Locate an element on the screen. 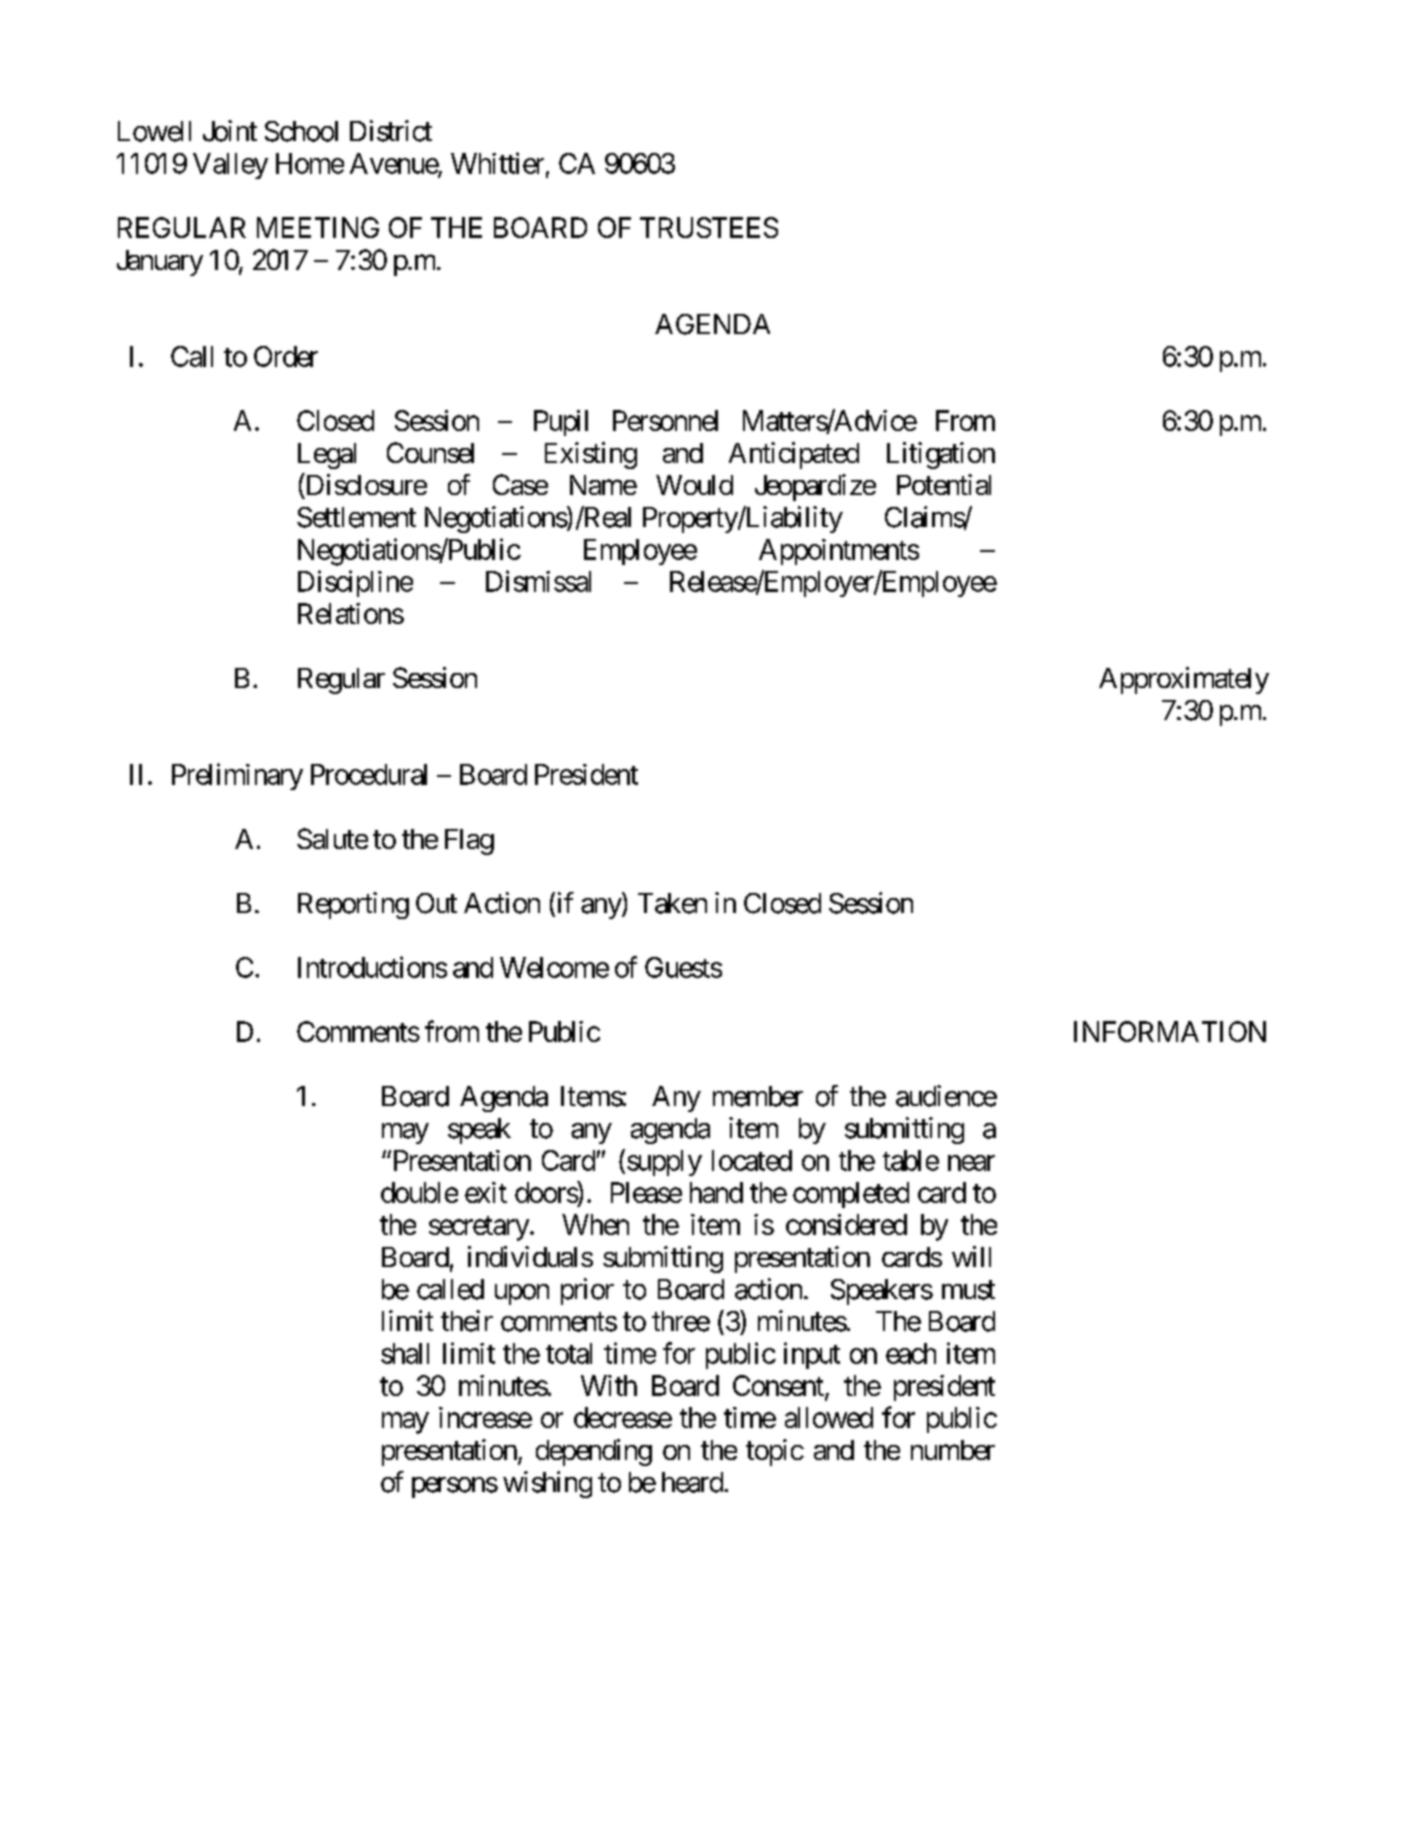 This screenshot has width=1427, height=1846. Whittier is located at coordinates (497, 163).
